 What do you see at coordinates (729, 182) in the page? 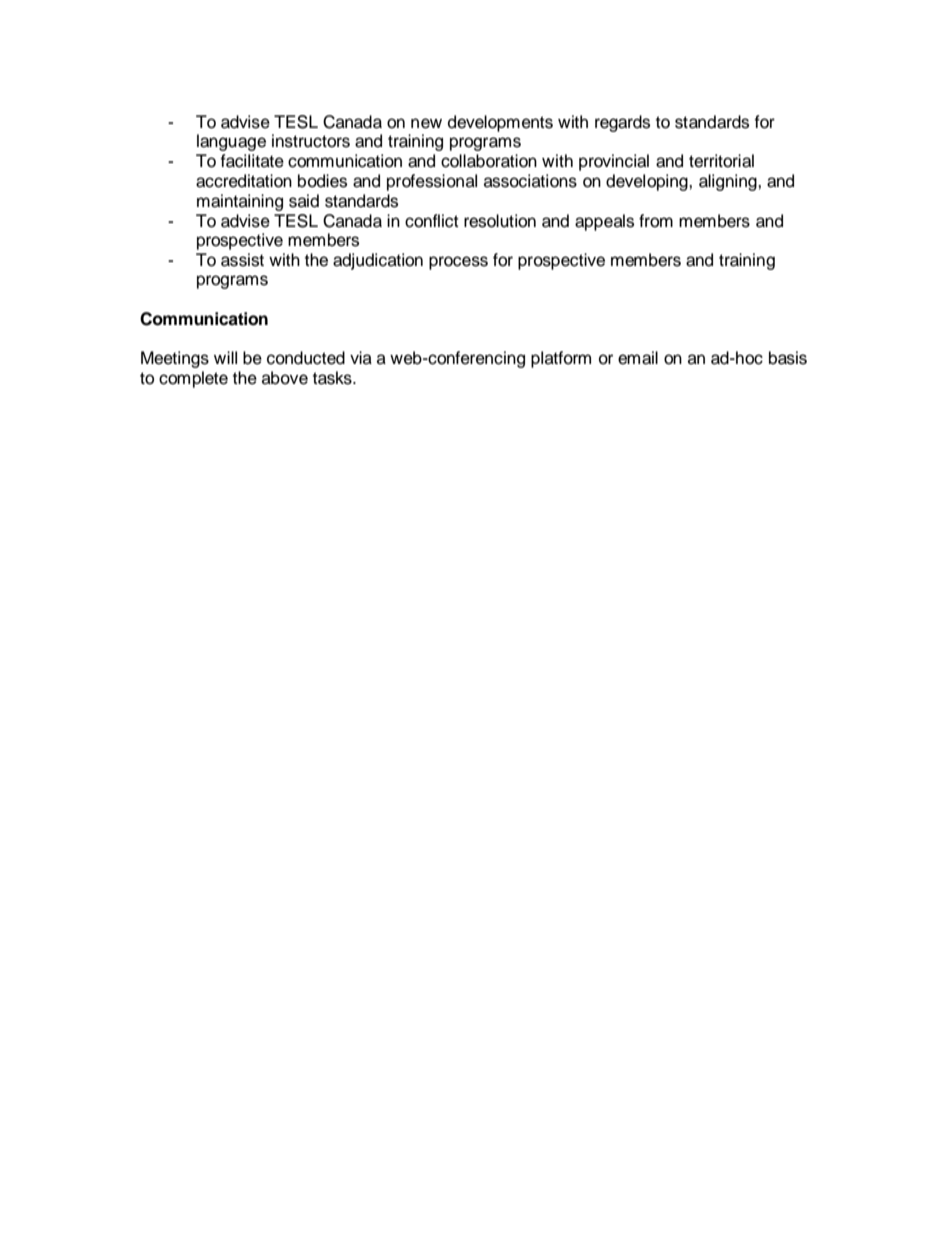
I see `aligning` at bounding box center [729, 182].
